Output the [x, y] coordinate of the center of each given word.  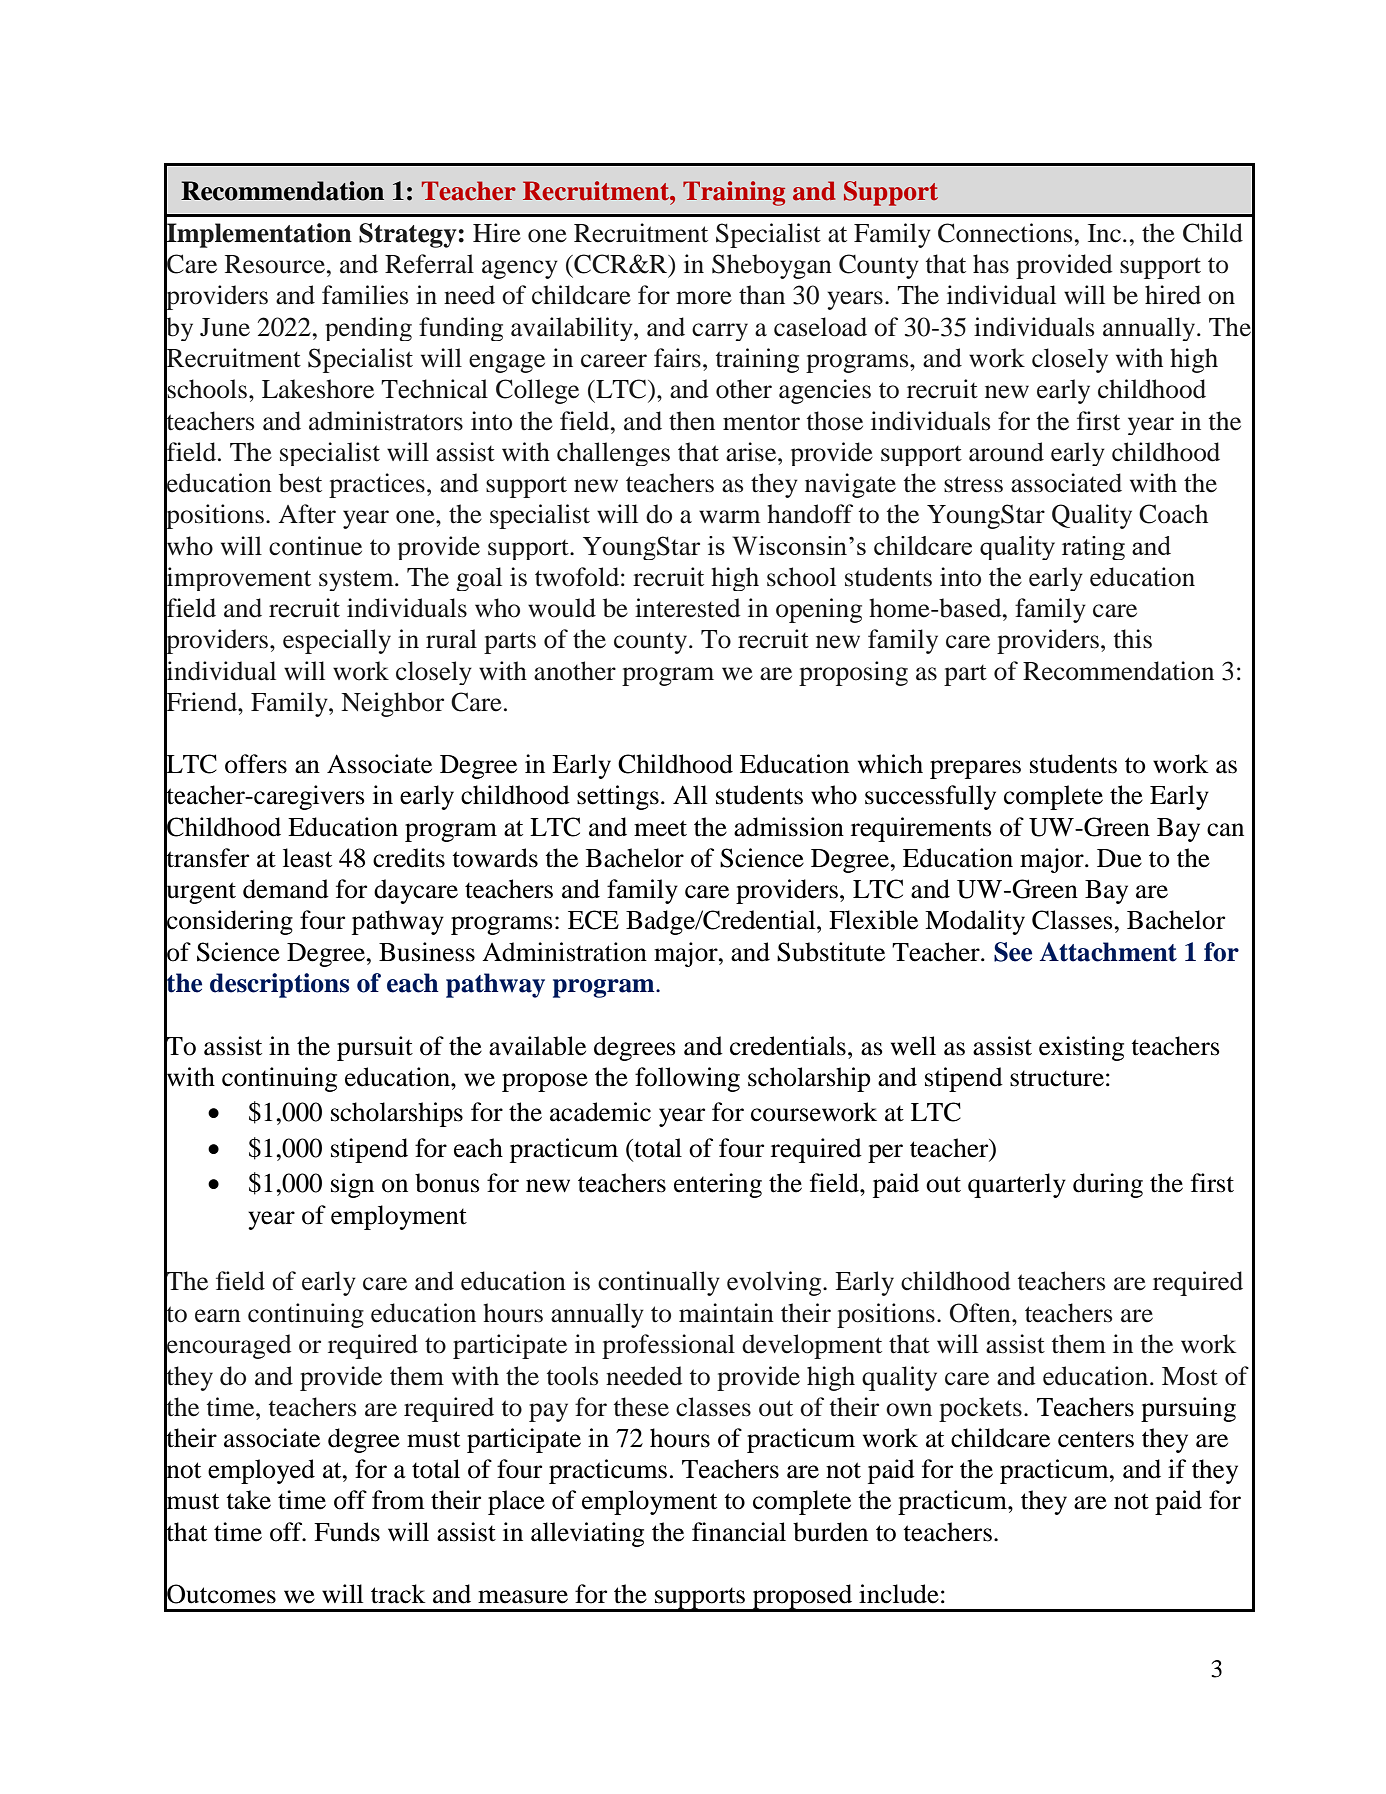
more [704, 298]
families [365, 295]
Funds [347, 1532]
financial [739, 1532]
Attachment [1108, 952]
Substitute [831, 952]
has [991, 264]
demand [286, 889]
